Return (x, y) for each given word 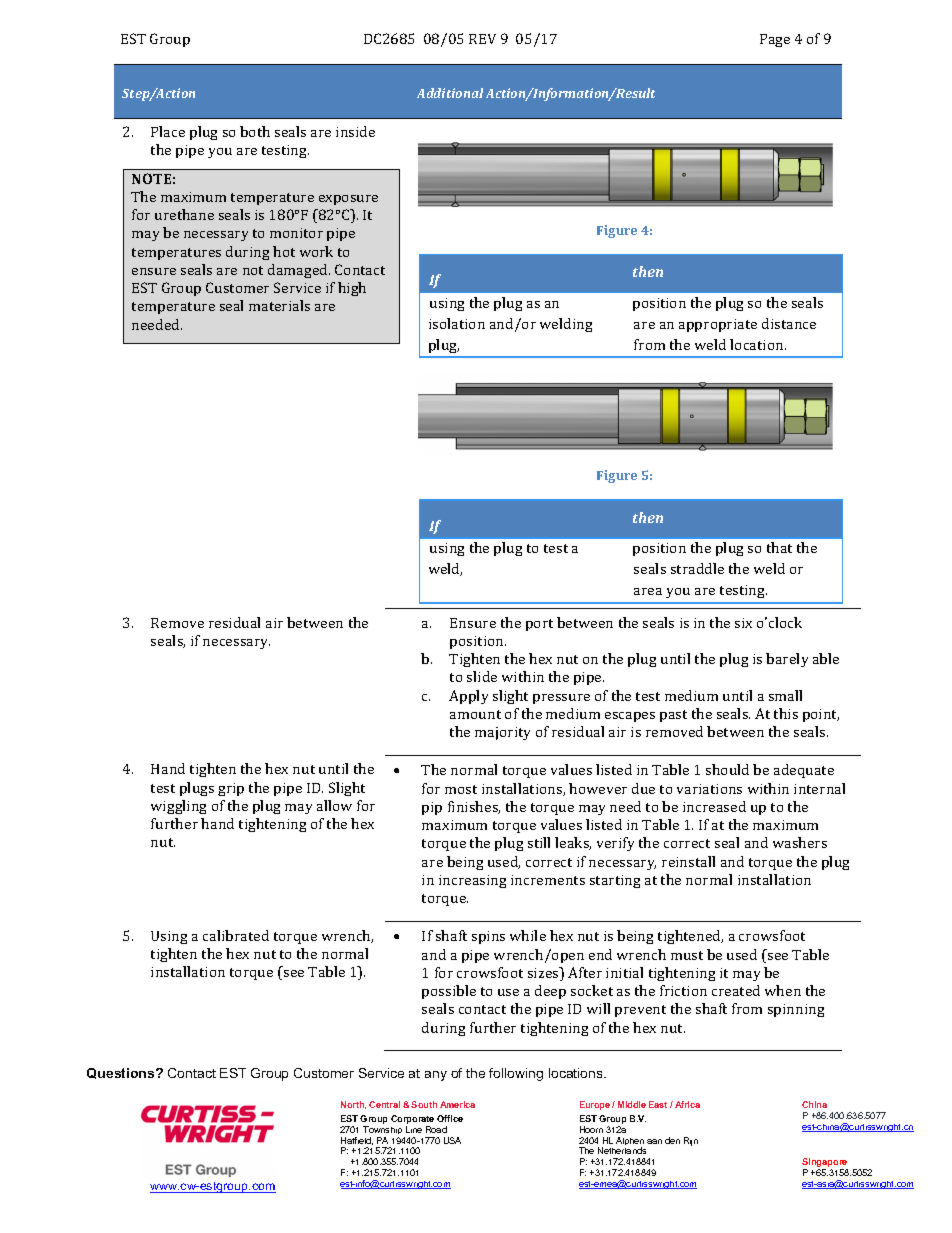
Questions (122, 1073)
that (779, 547)
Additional (450, 93)
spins (488, 937)
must (687, 955)
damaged (299, 271)
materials (279, 305)
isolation (457, 323)
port (539, 625)
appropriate (718, 325)
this (786, 713)
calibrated (236, 935)
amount (475, 714)
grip (231, 789)
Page (775, 40)
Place (168, 131)
